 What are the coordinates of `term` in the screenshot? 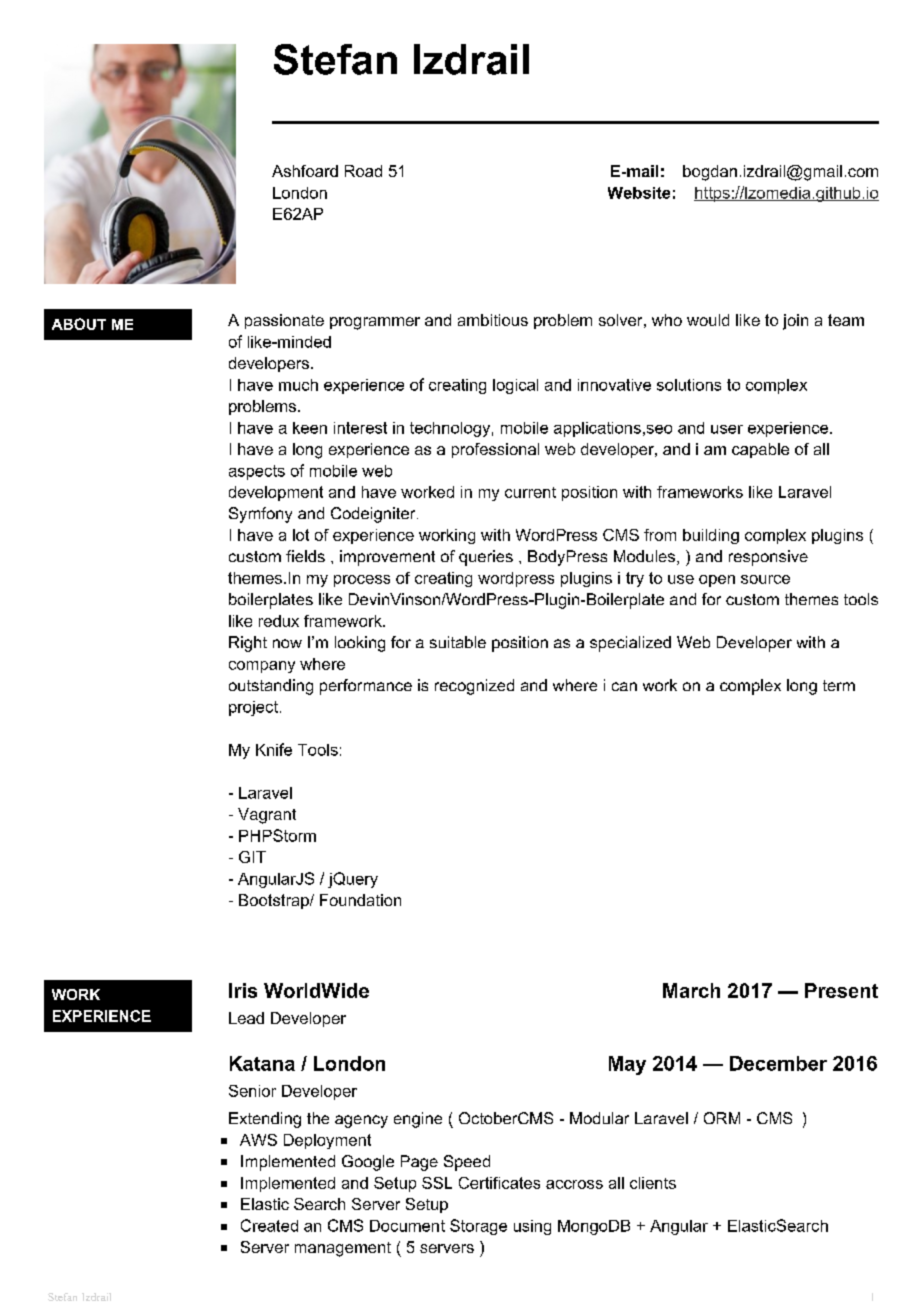 It's located at (839, 685).
